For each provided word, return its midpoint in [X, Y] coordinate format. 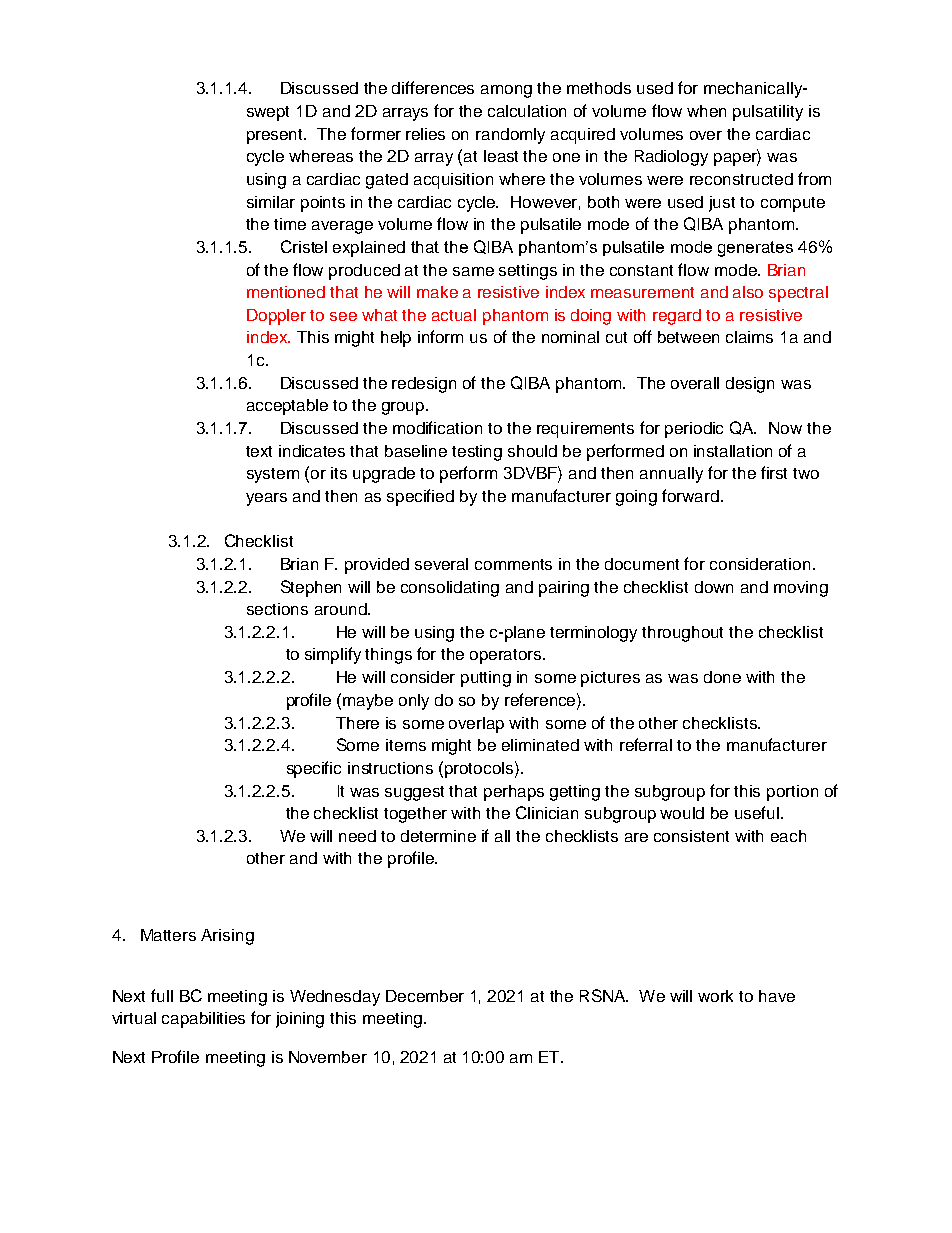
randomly [510, 136]
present [276, 136]
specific [314, 769]
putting [486, 679]
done [722, 677]
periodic [694, 430]
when [706, 111]
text [259, 451]
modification [437, 427]
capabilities [203, 1020]
